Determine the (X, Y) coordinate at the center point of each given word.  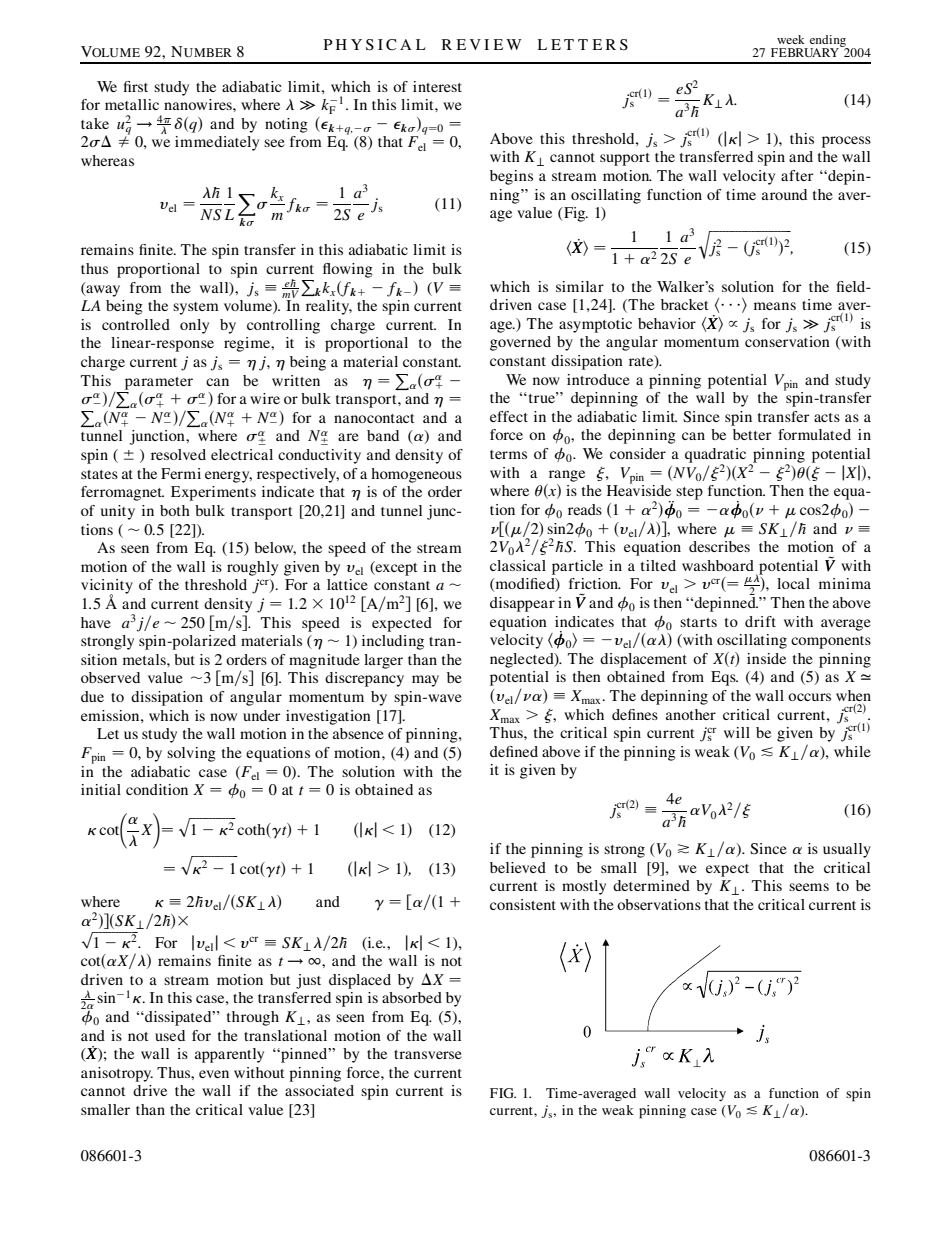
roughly (252, 568)
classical (518, 565)
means (775, 306)
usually (847, 850)
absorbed (412, 997)
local (793, 583)
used (170, 1035)
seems (809, 887)
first (136, 86)
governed (520, 343)
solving (191, 754)
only (194, 326)
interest (437, 86)
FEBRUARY (806, 51)
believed (518, 867)
